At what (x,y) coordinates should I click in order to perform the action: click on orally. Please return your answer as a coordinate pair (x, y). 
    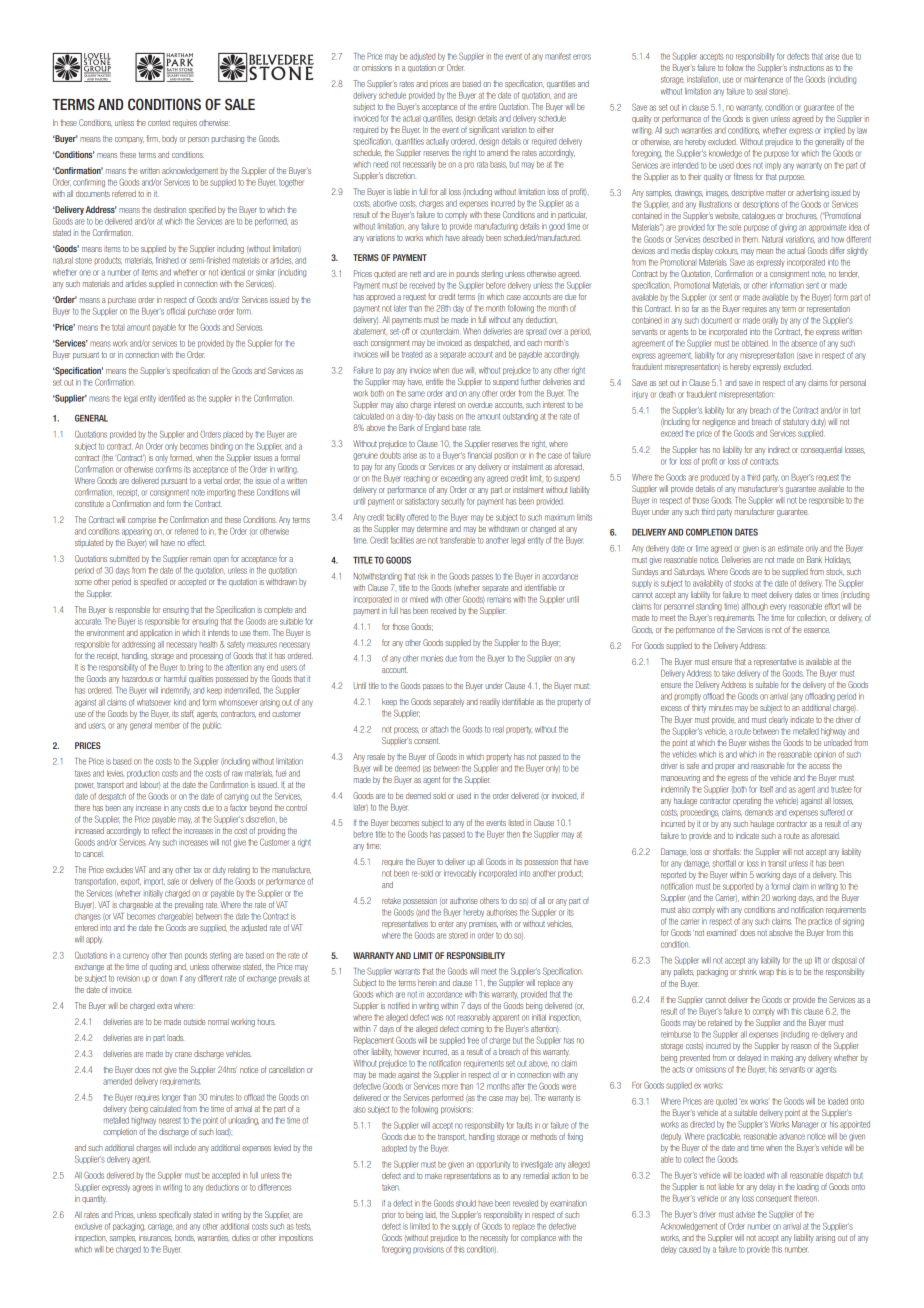
    Looking at the image, I should click on (770, 321).
